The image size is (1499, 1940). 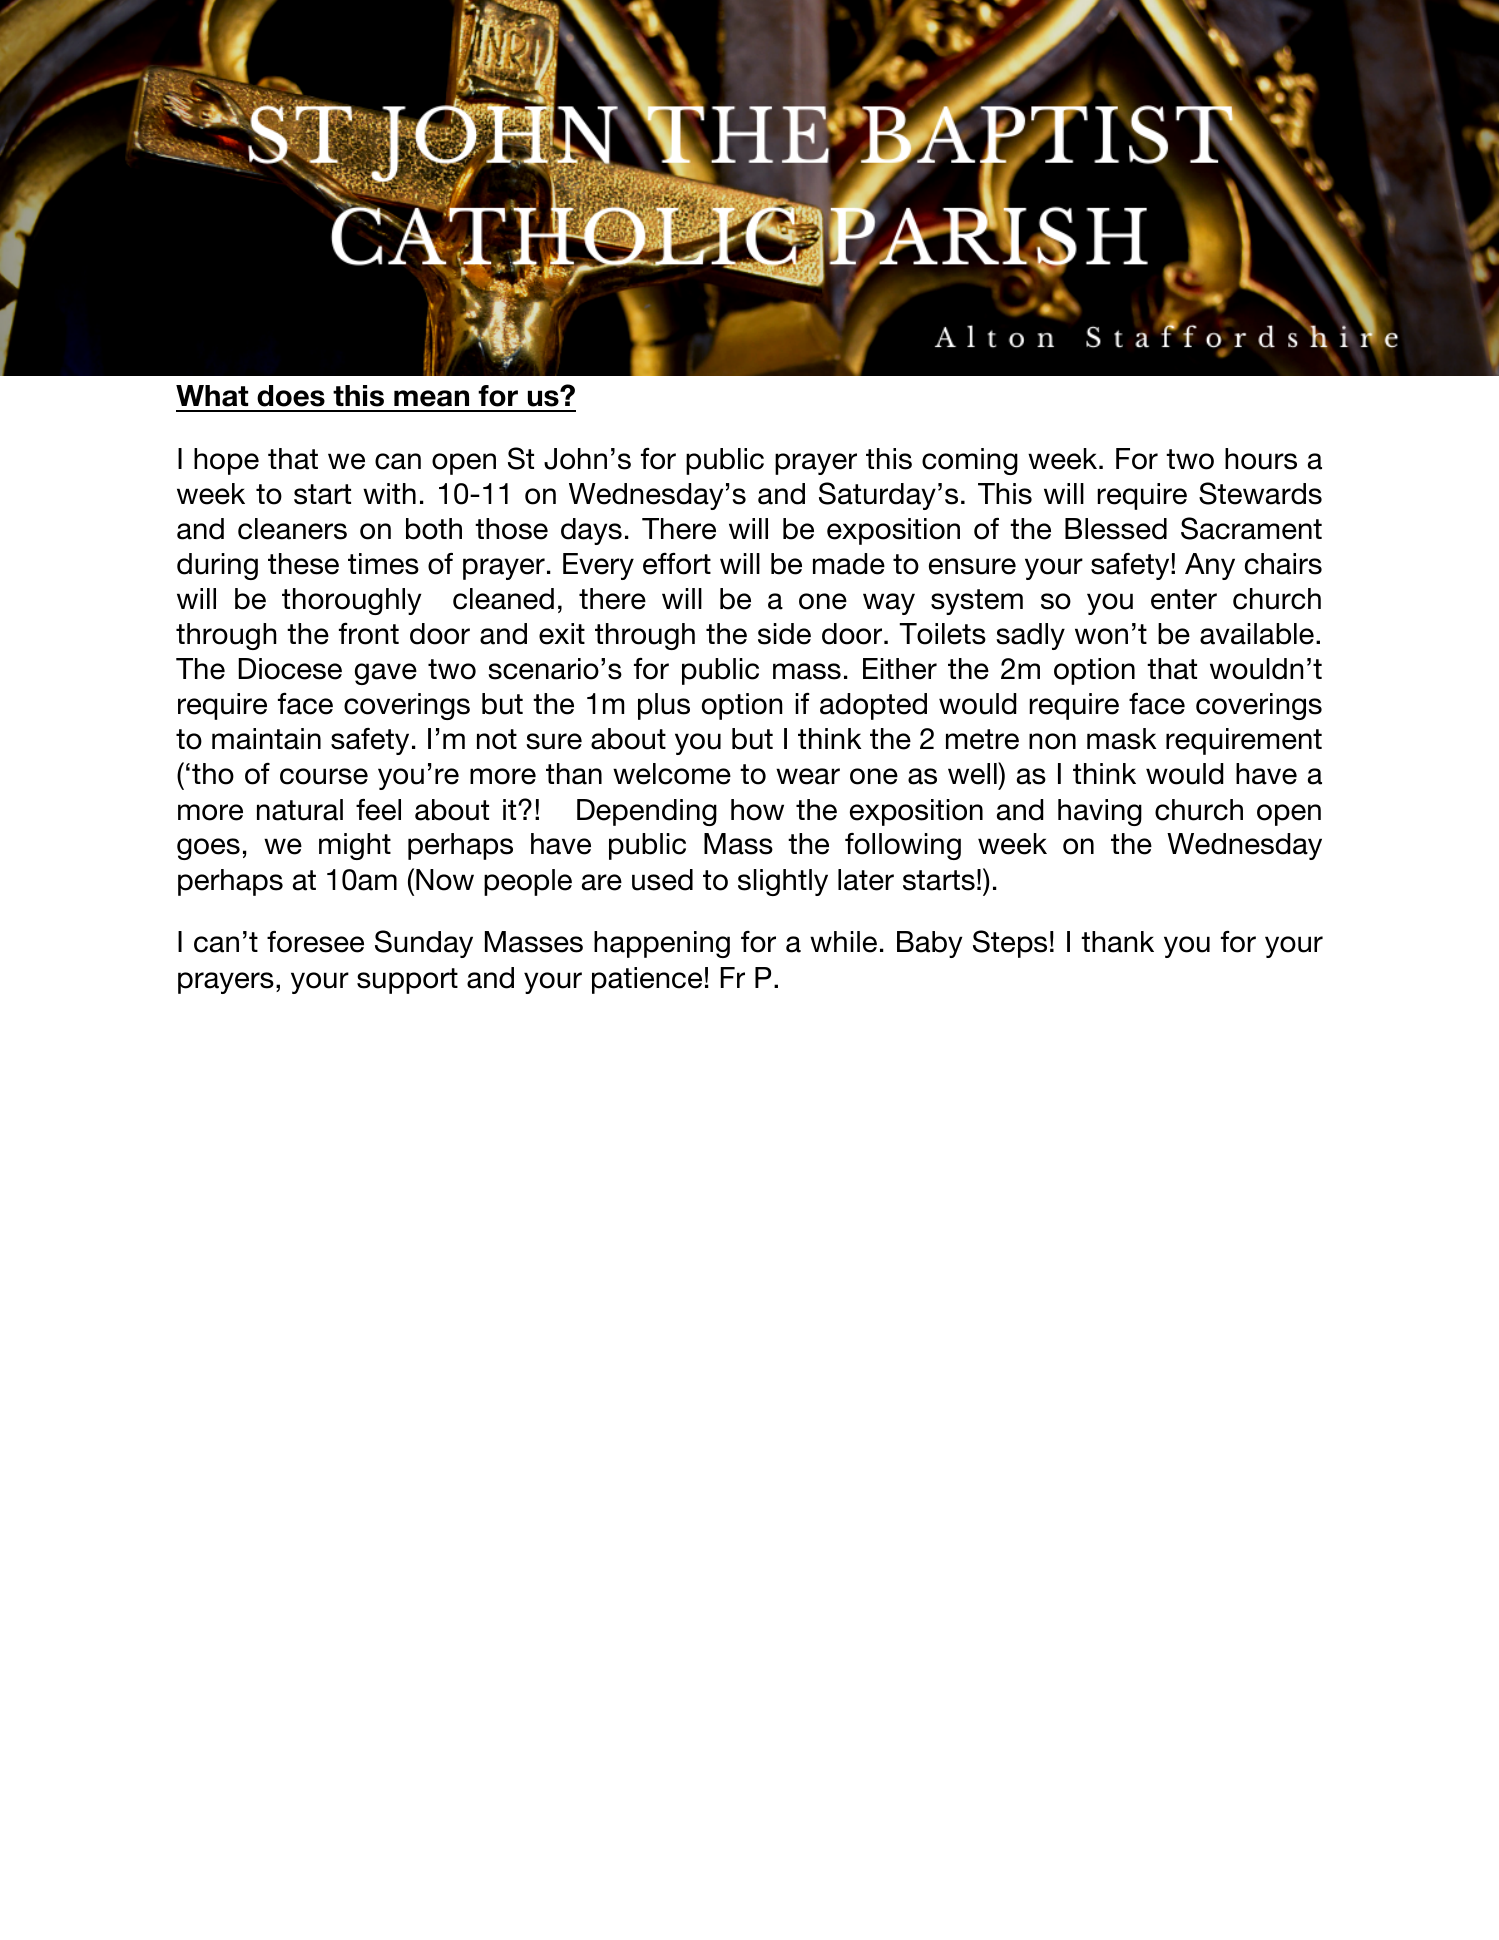 What do you see at coordinates (266, 739) in the screenshot?
I see `maintain` at bounding box center [266, 739].
